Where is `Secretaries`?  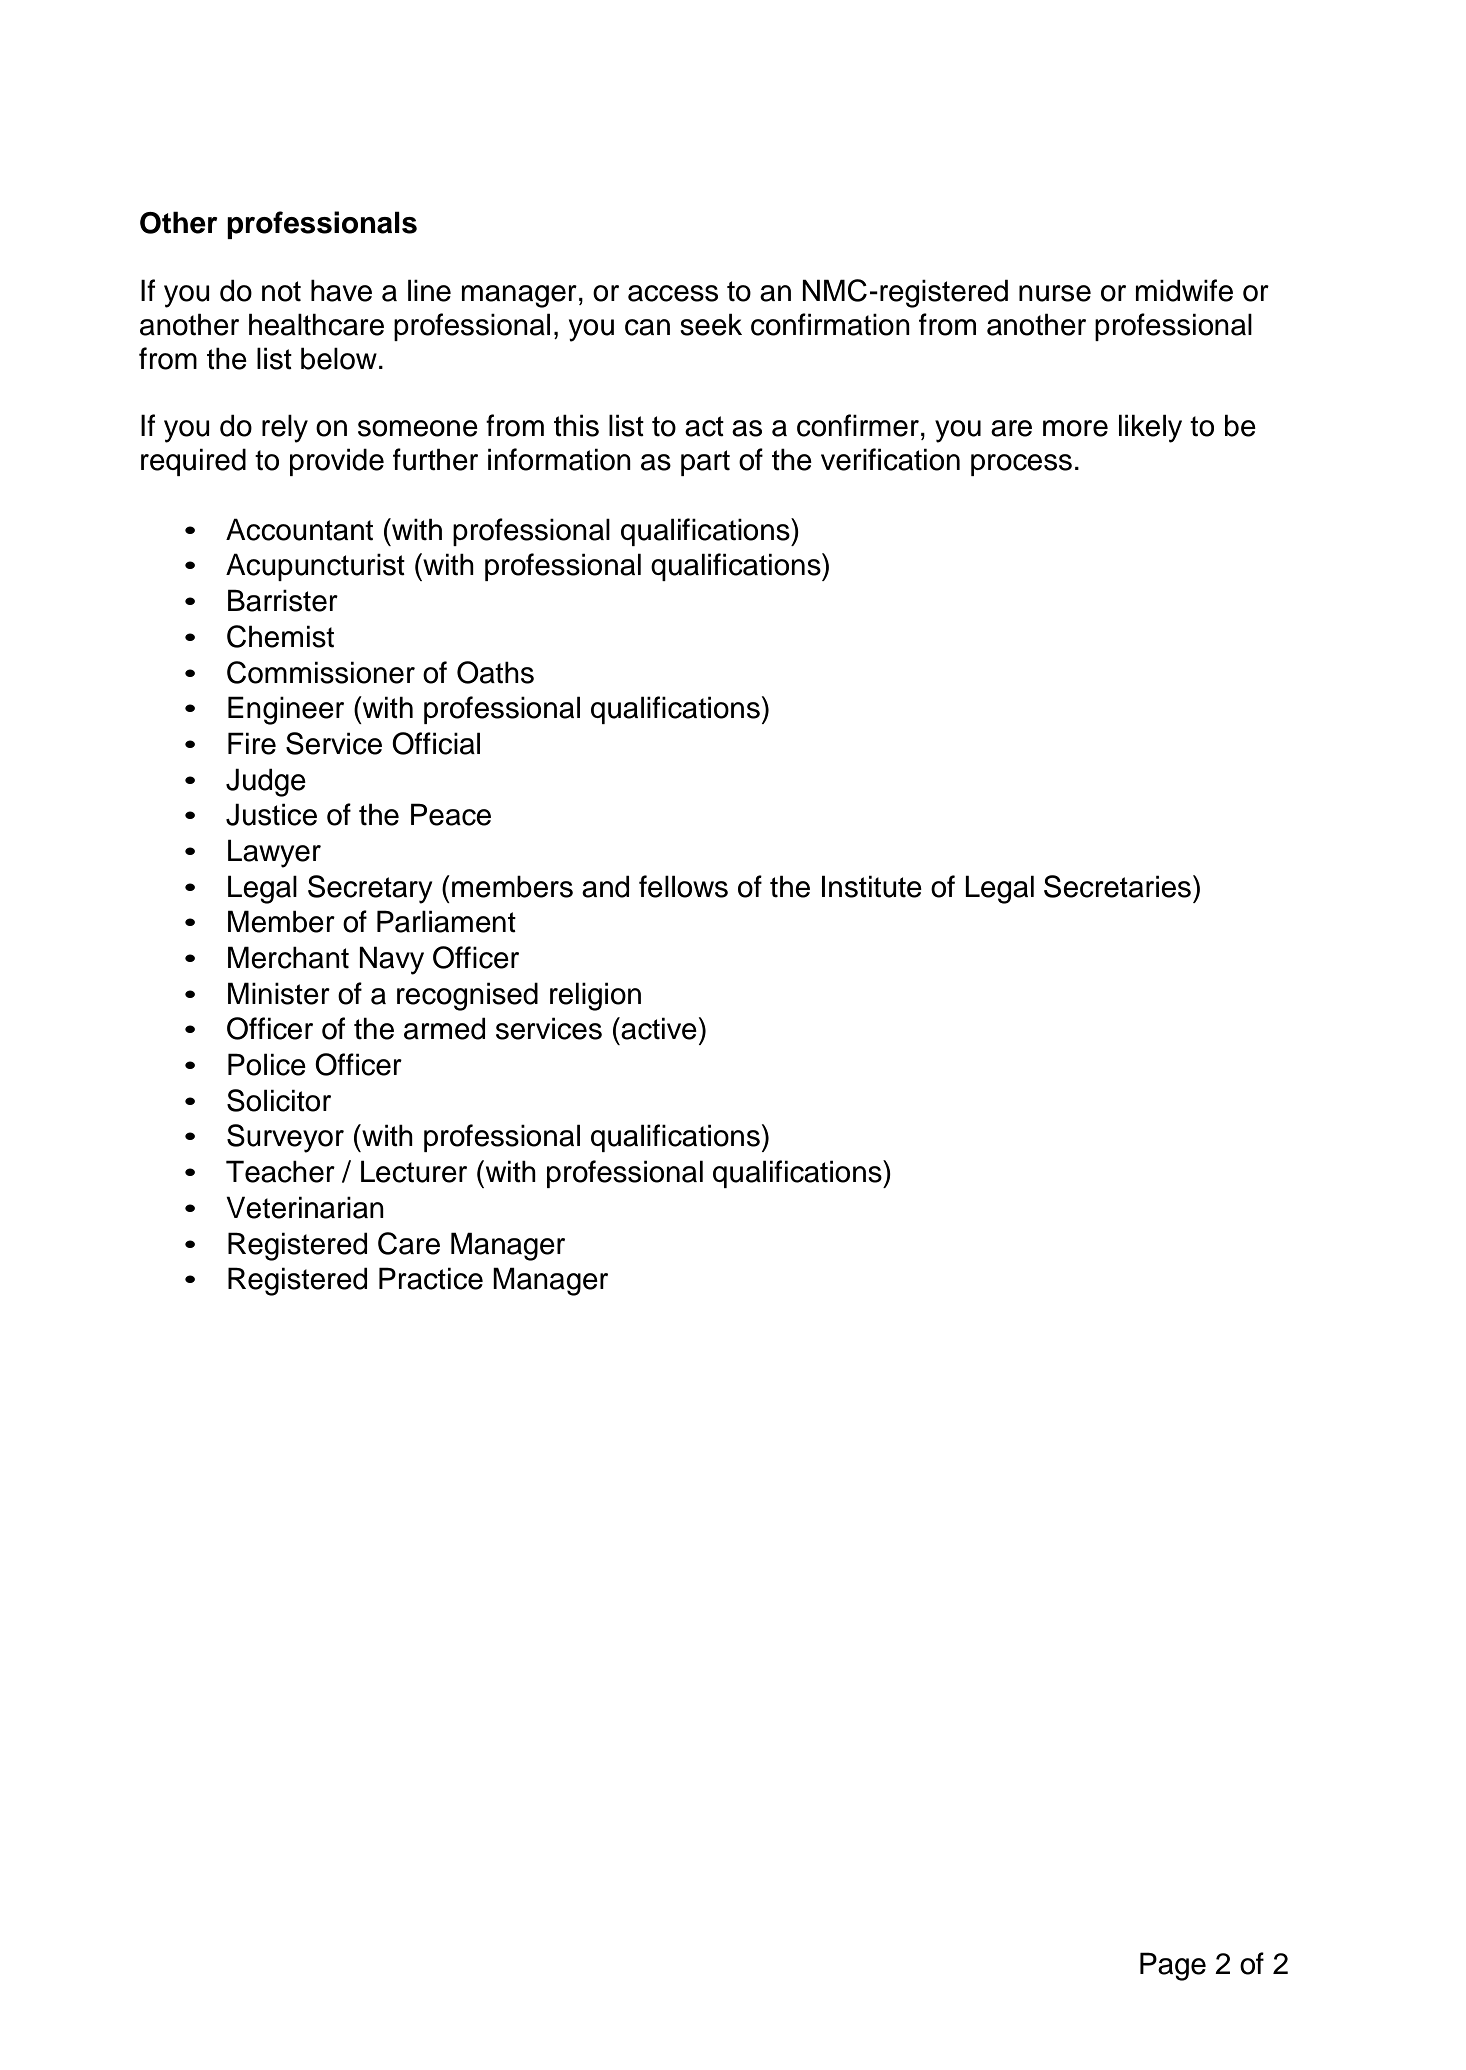
Secretaries is located at coordinates (1117, 886).
